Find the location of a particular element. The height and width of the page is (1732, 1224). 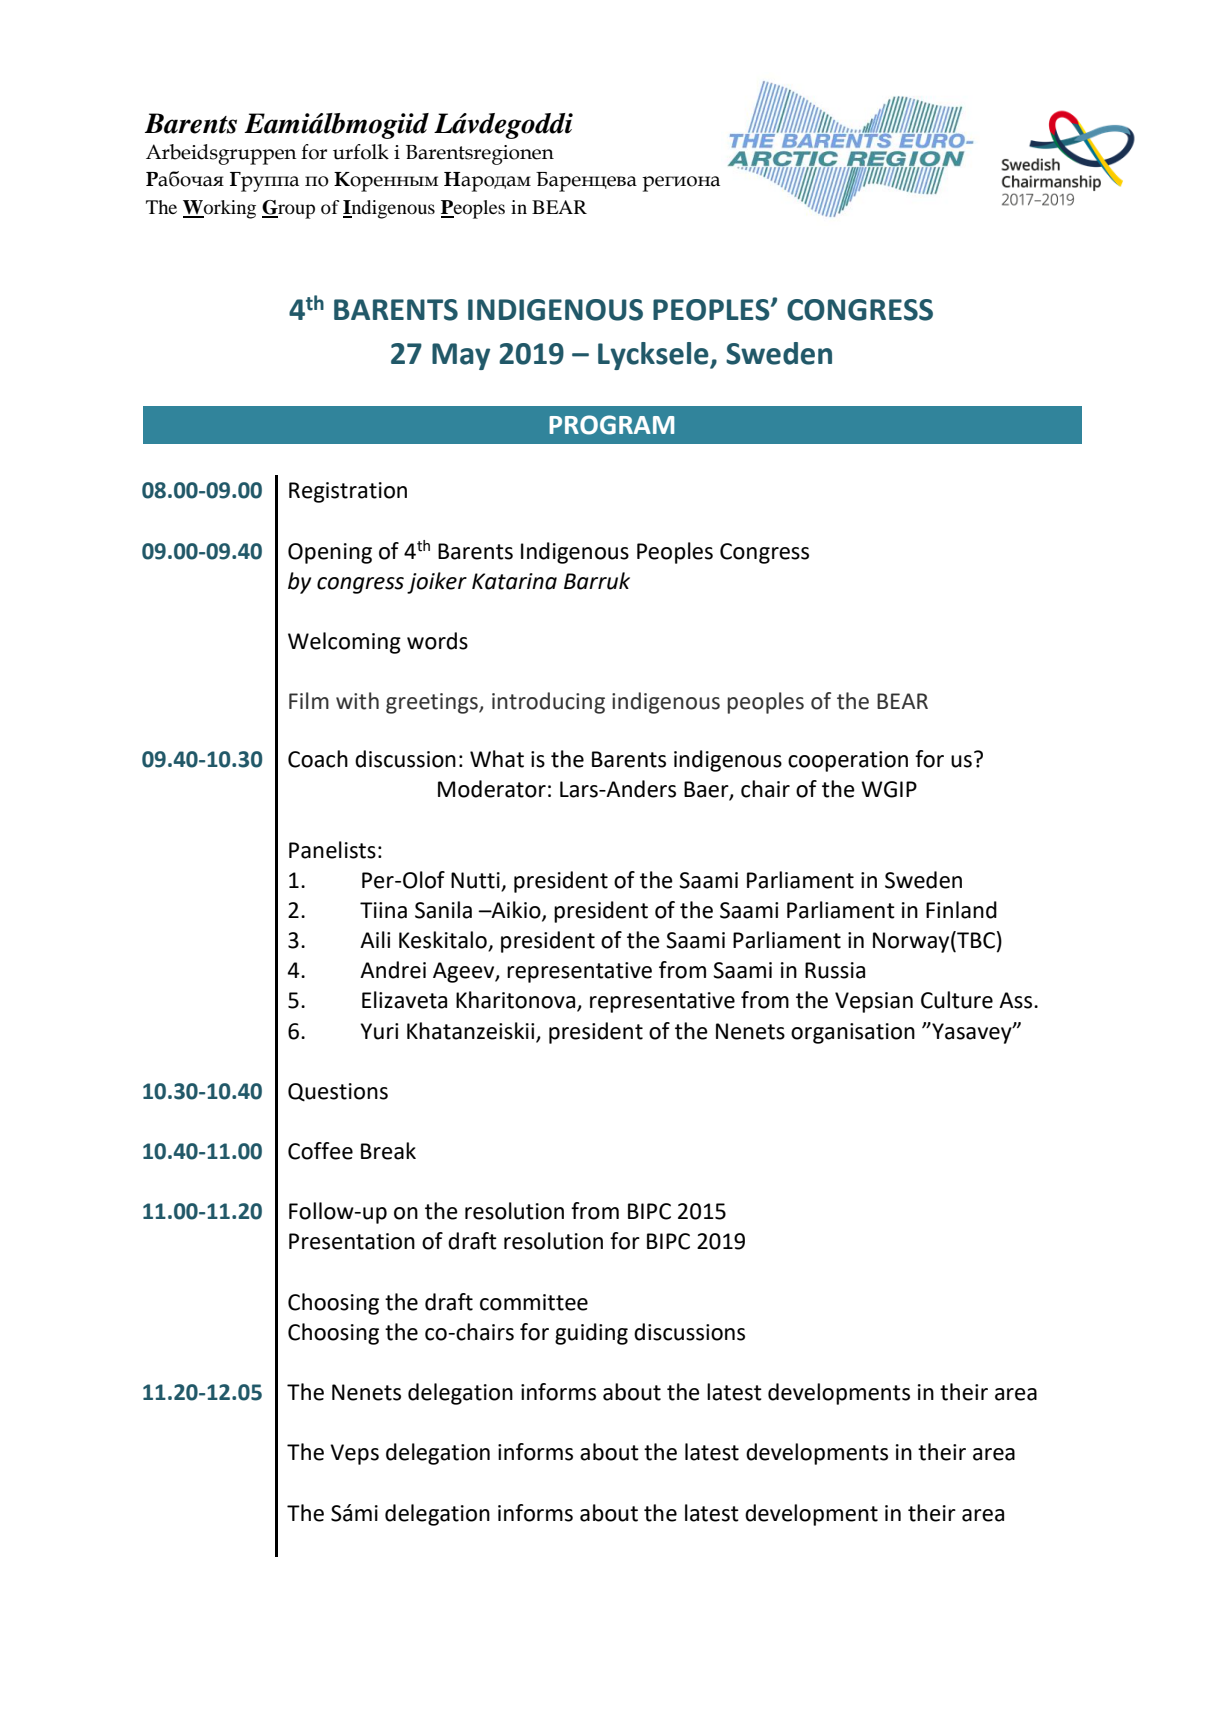

May is located at coordinates (461, 356).
